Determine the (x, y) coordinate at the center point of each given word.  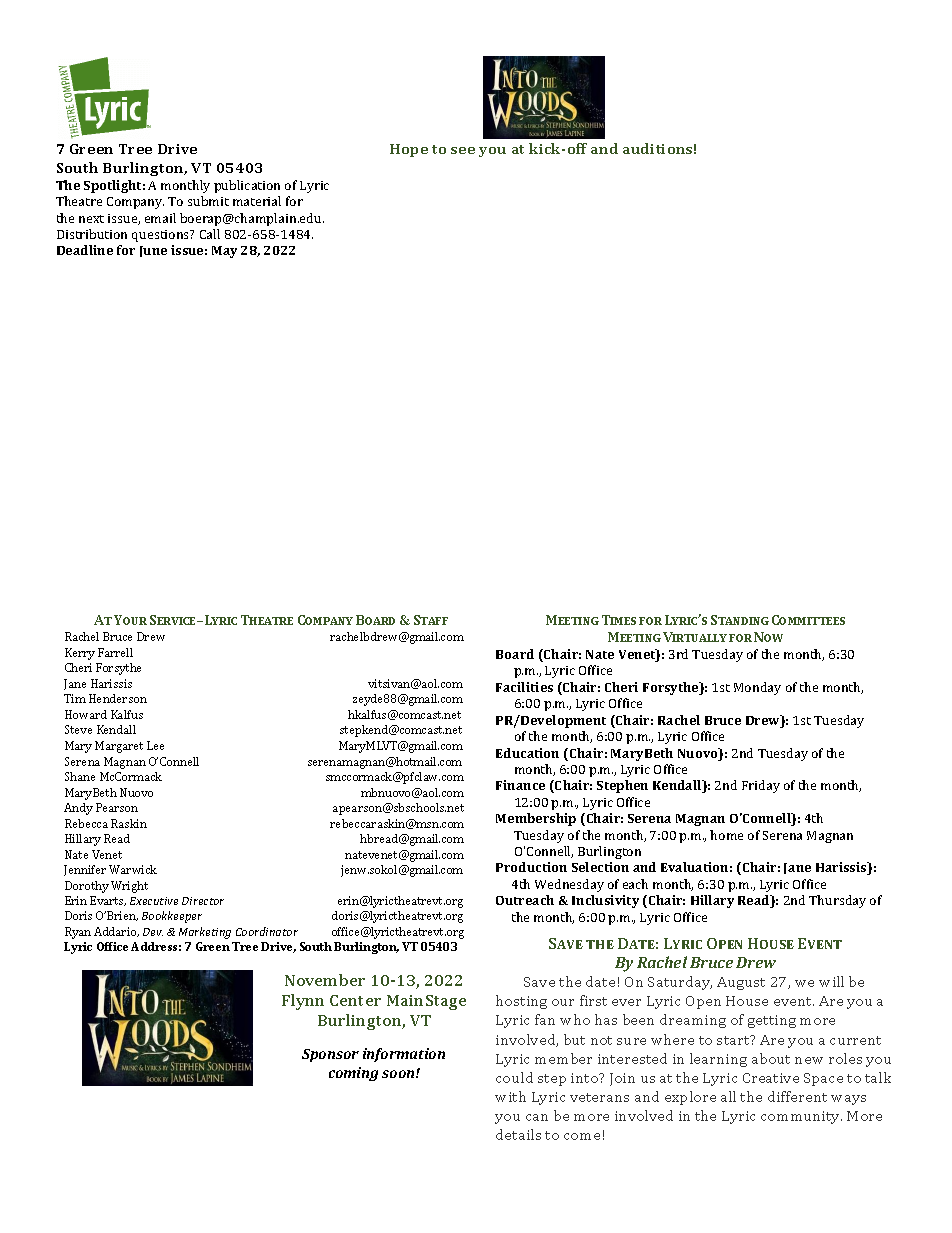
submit (208, 201)
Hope (409, 150)
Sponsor (330, 1055)
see (463, 150)
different (797, 1096)
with (510, 1096)
